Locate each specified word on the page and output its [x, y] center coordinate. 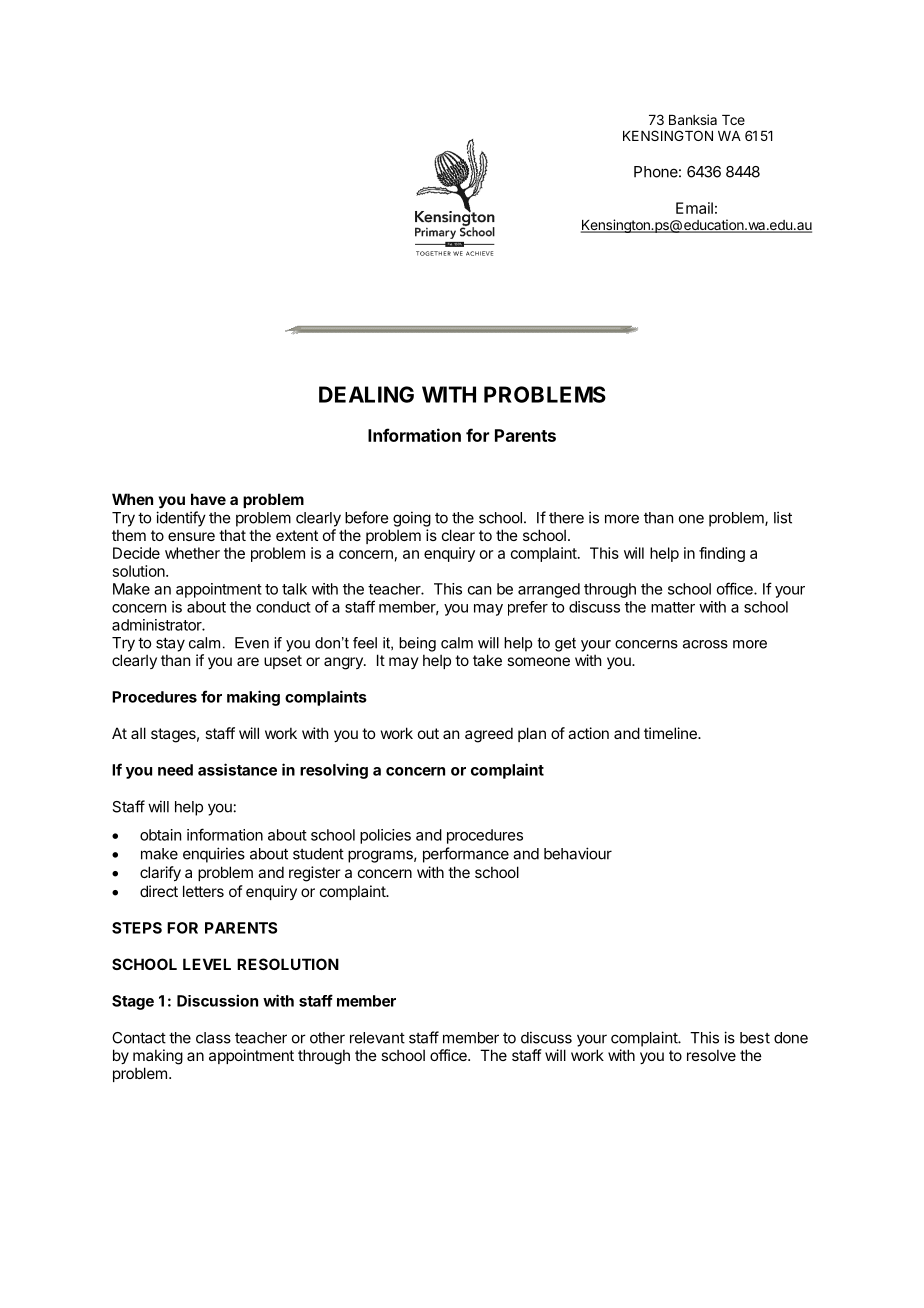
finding [722, 554]
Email [694, 208]
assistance [237, 769]
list [783, 517]
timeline [671, 733]
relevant [377, 1038]
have [208, 499]
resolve [711, 1055]
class [213, 1038]
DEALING [366, 394]
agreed [489, 735]
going [412, 519]
